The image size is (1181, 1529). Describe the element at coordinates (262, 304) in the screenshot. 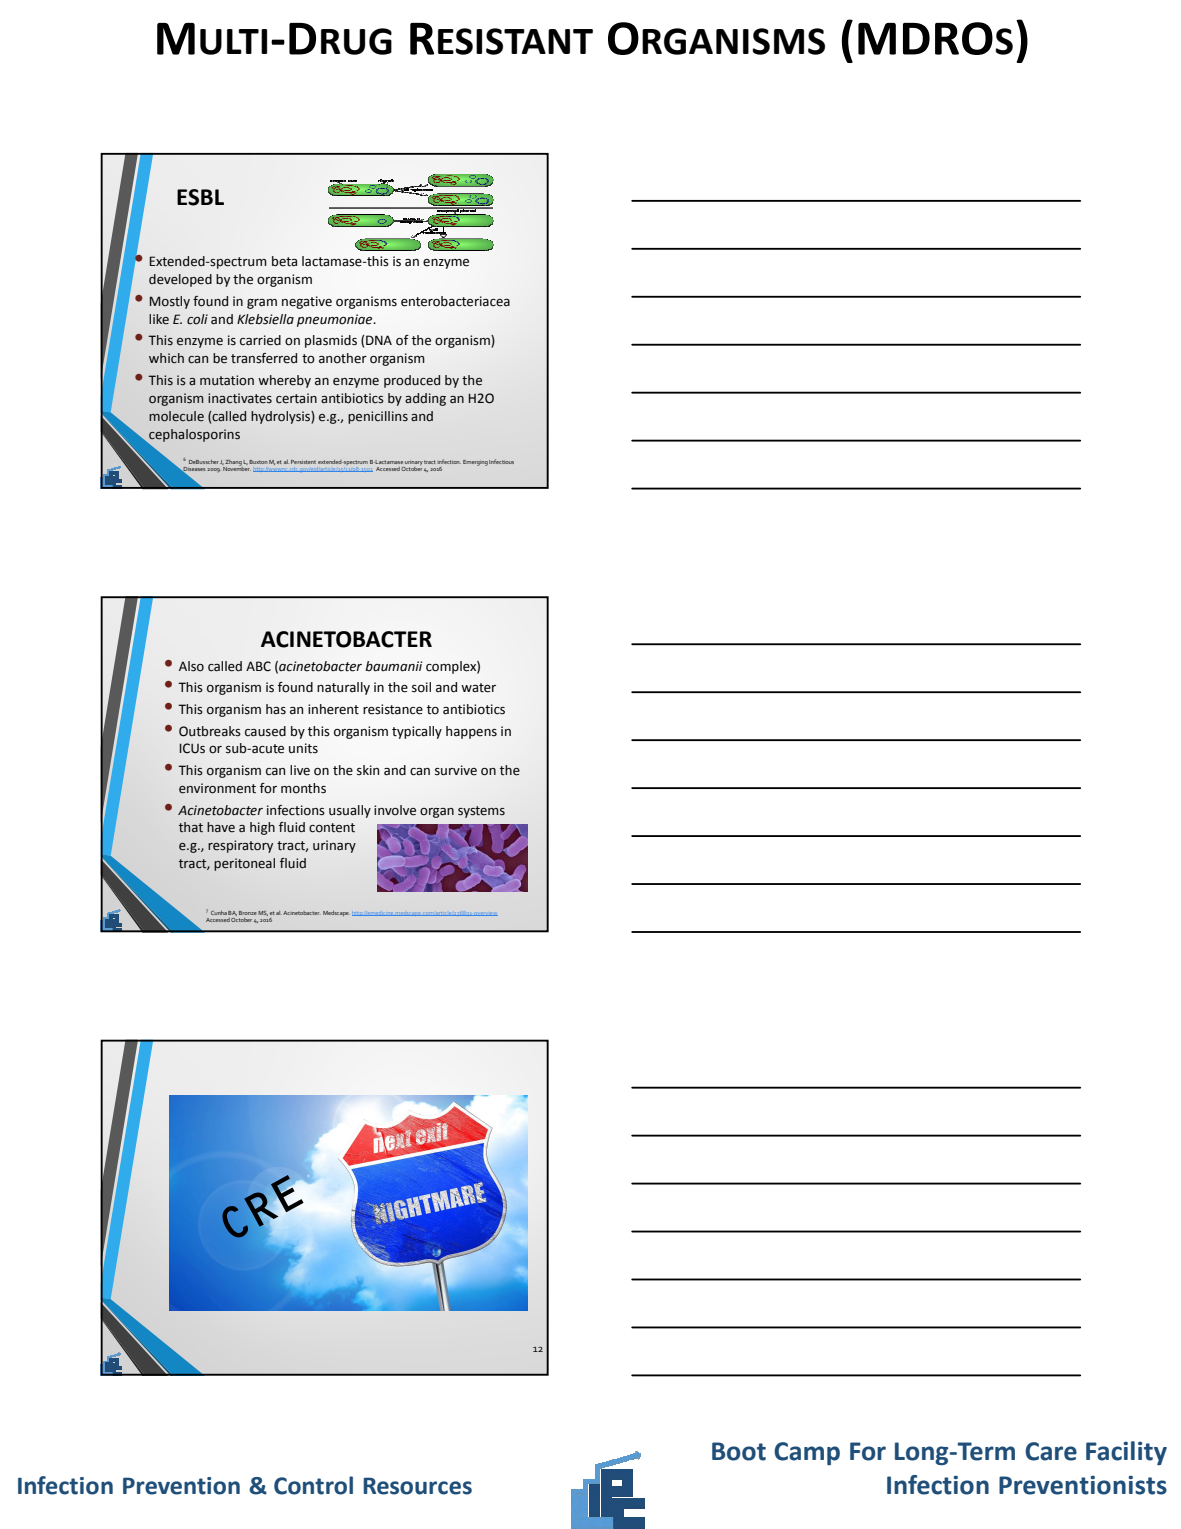

I see `gram` at that location.
